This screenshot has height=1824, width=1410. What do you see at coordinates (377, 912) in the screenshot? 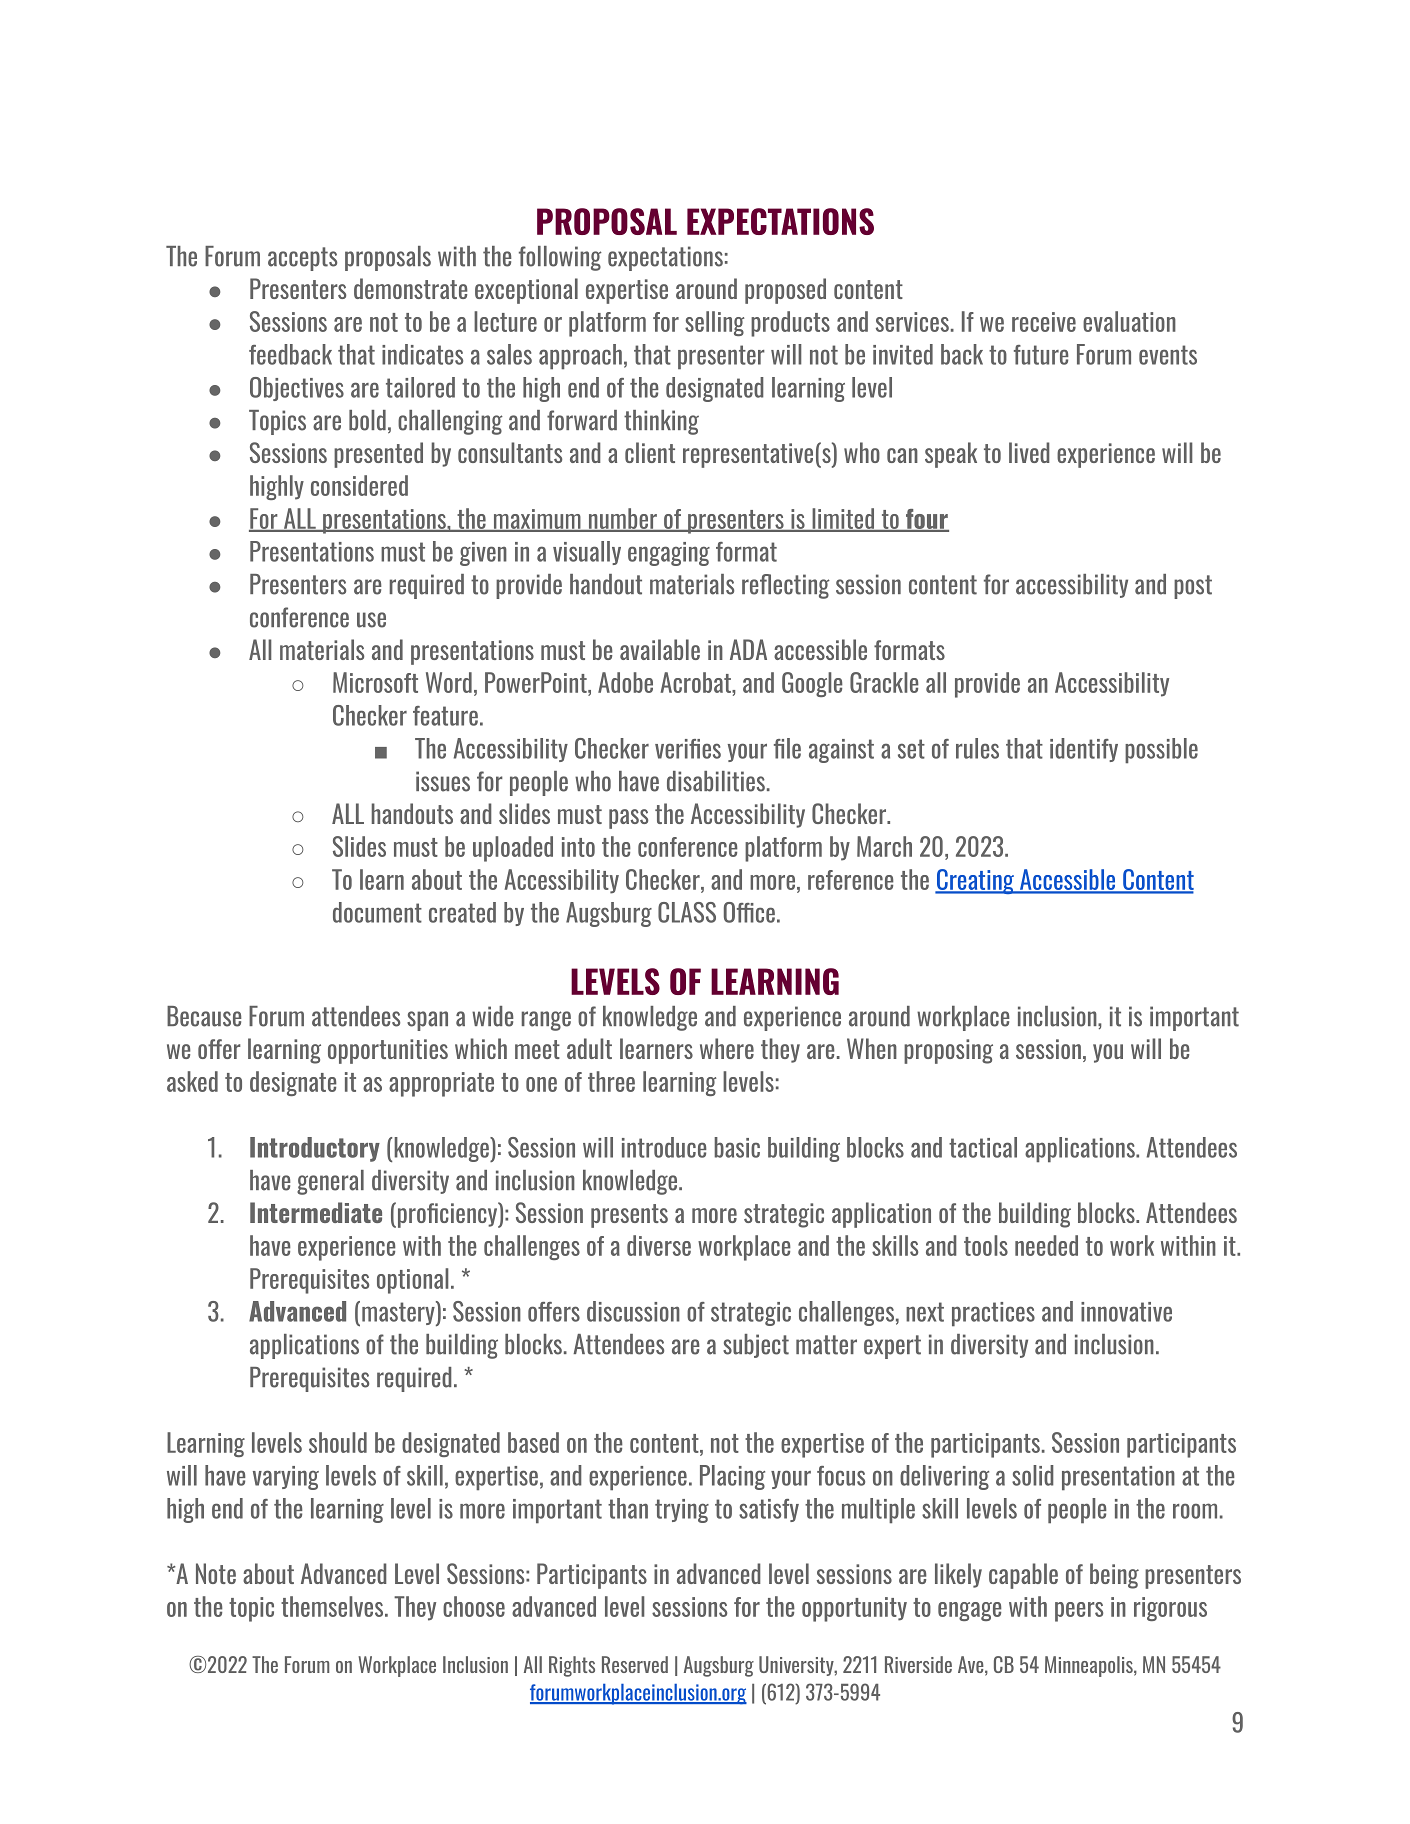
I see `document` at bounding box center [377, 912].
